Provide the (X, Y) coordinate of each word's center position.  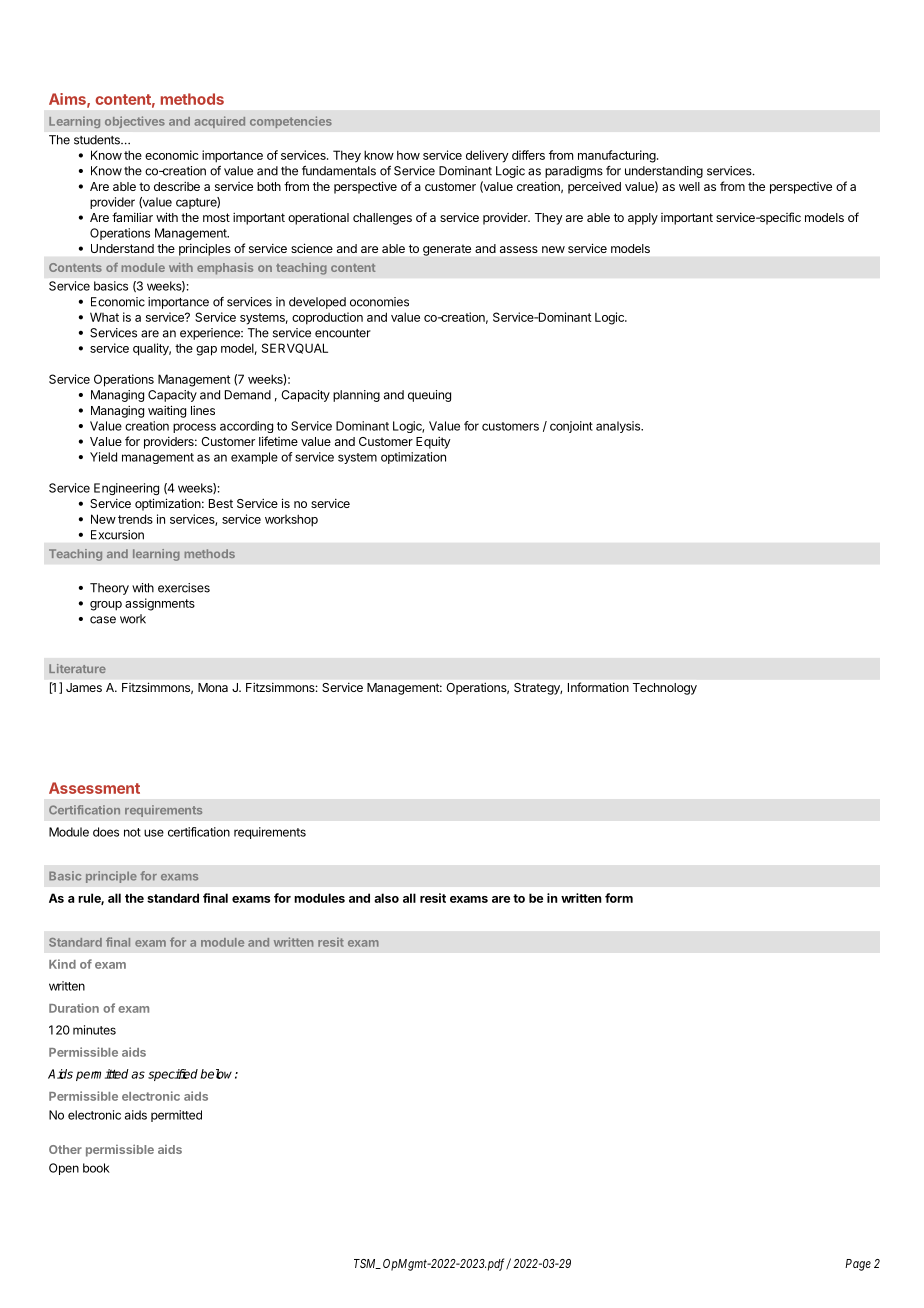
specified (173, 1075)
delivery (487, 156)
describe (177, 186)
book (96, 1168)
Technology (665, 689)
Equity (433, 442)
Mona (213, 687)
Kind (62, 964)
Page (858, 1265)
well (689, 186)
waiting (167, 411)
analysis (619, 427)
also (386, 898)
